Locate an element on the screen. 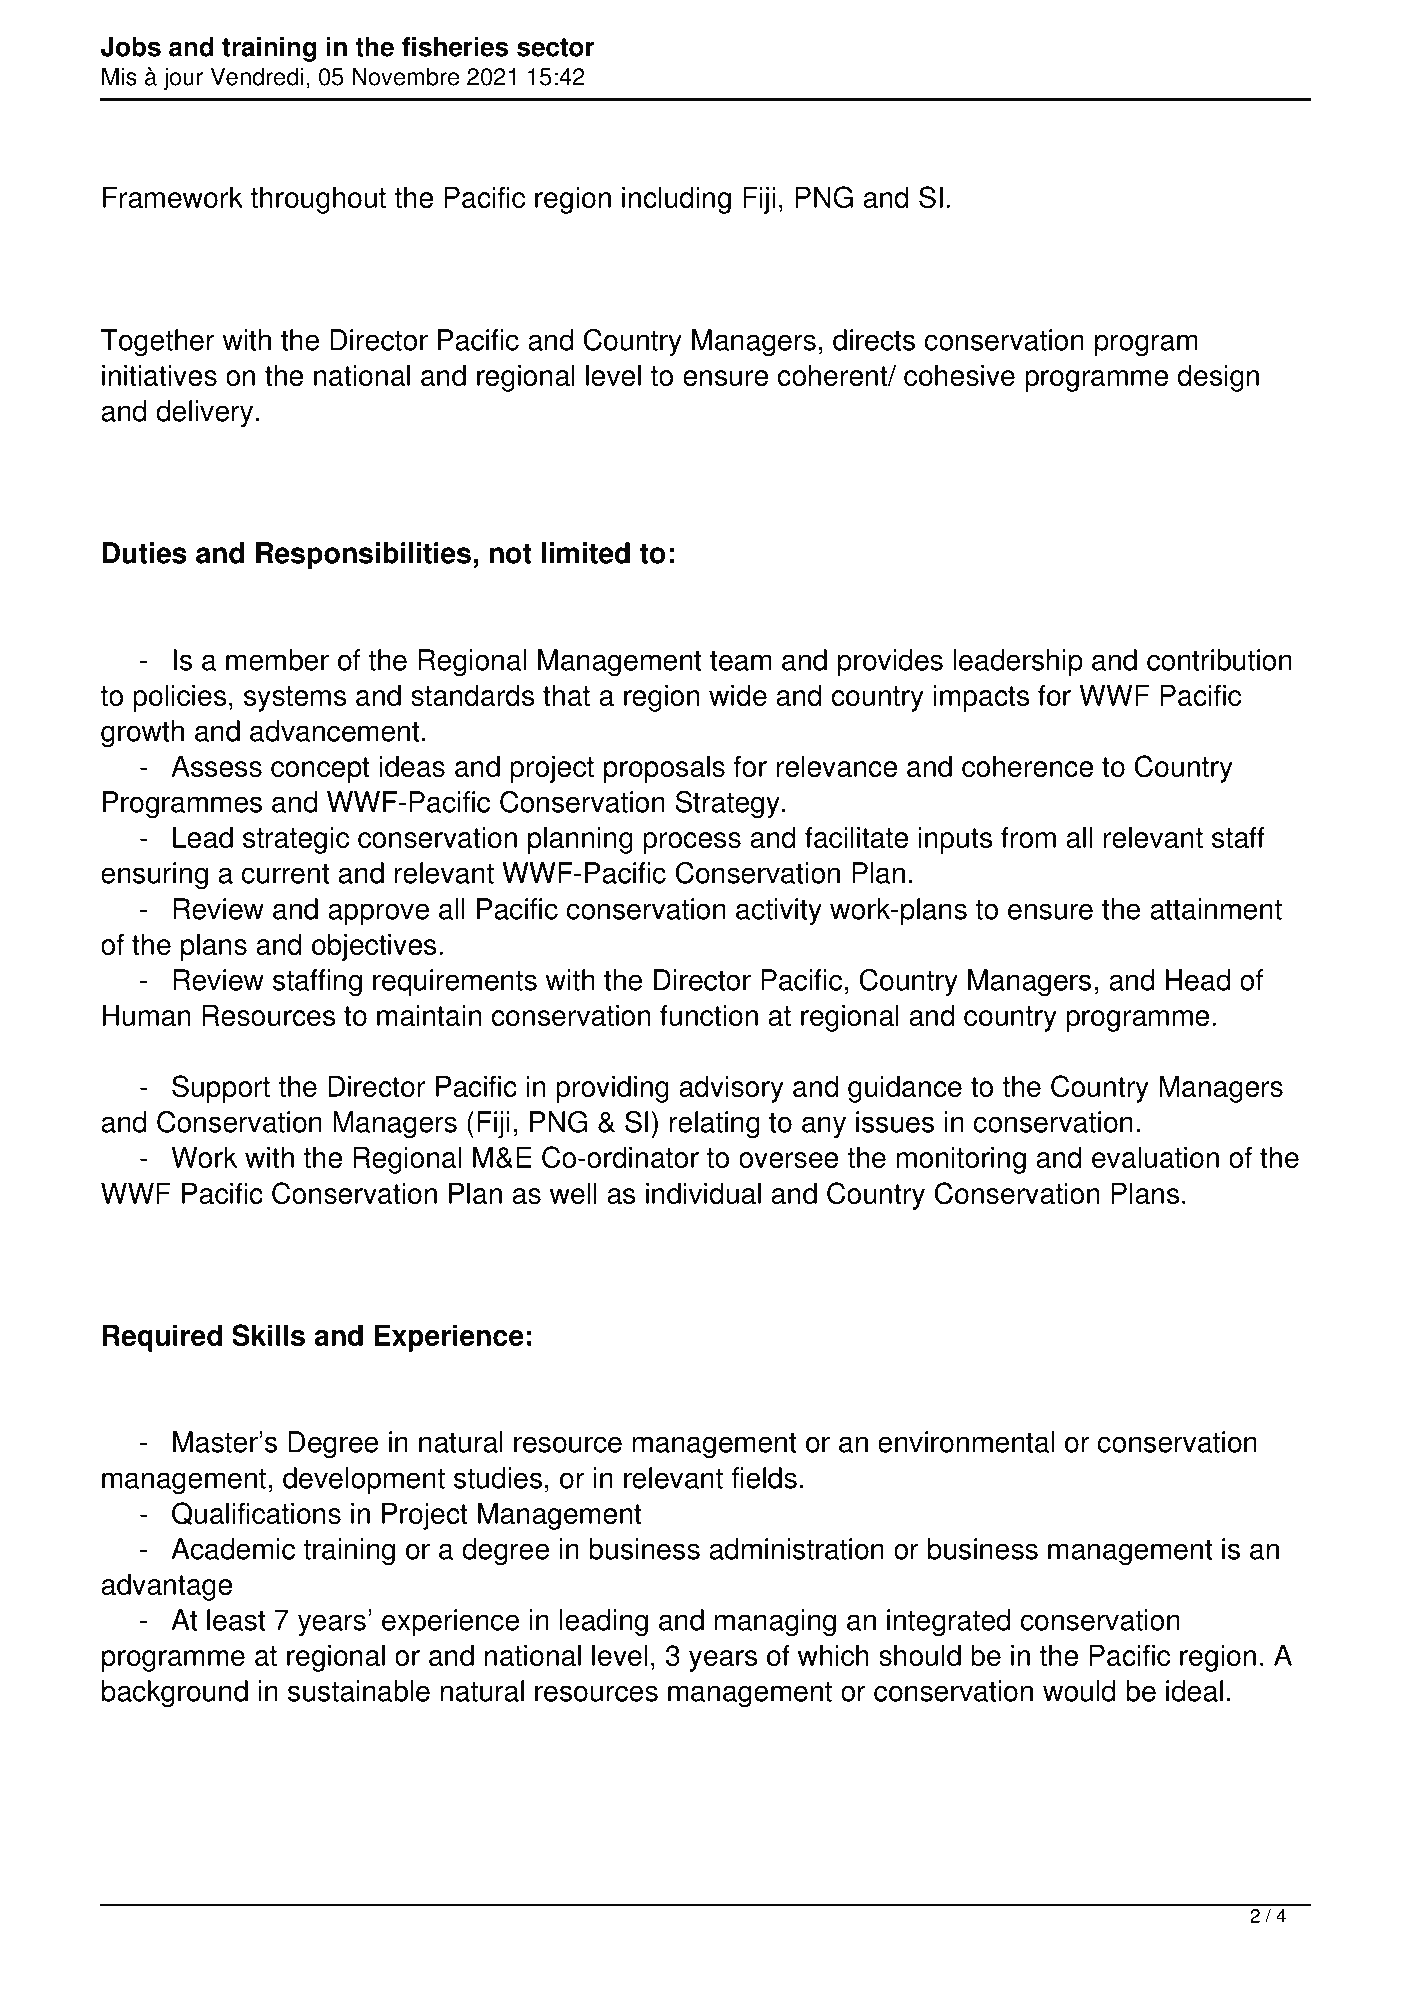 The height and width of the screenshot is (1996, 1411). Support is located at coordinates (221, 1089).
